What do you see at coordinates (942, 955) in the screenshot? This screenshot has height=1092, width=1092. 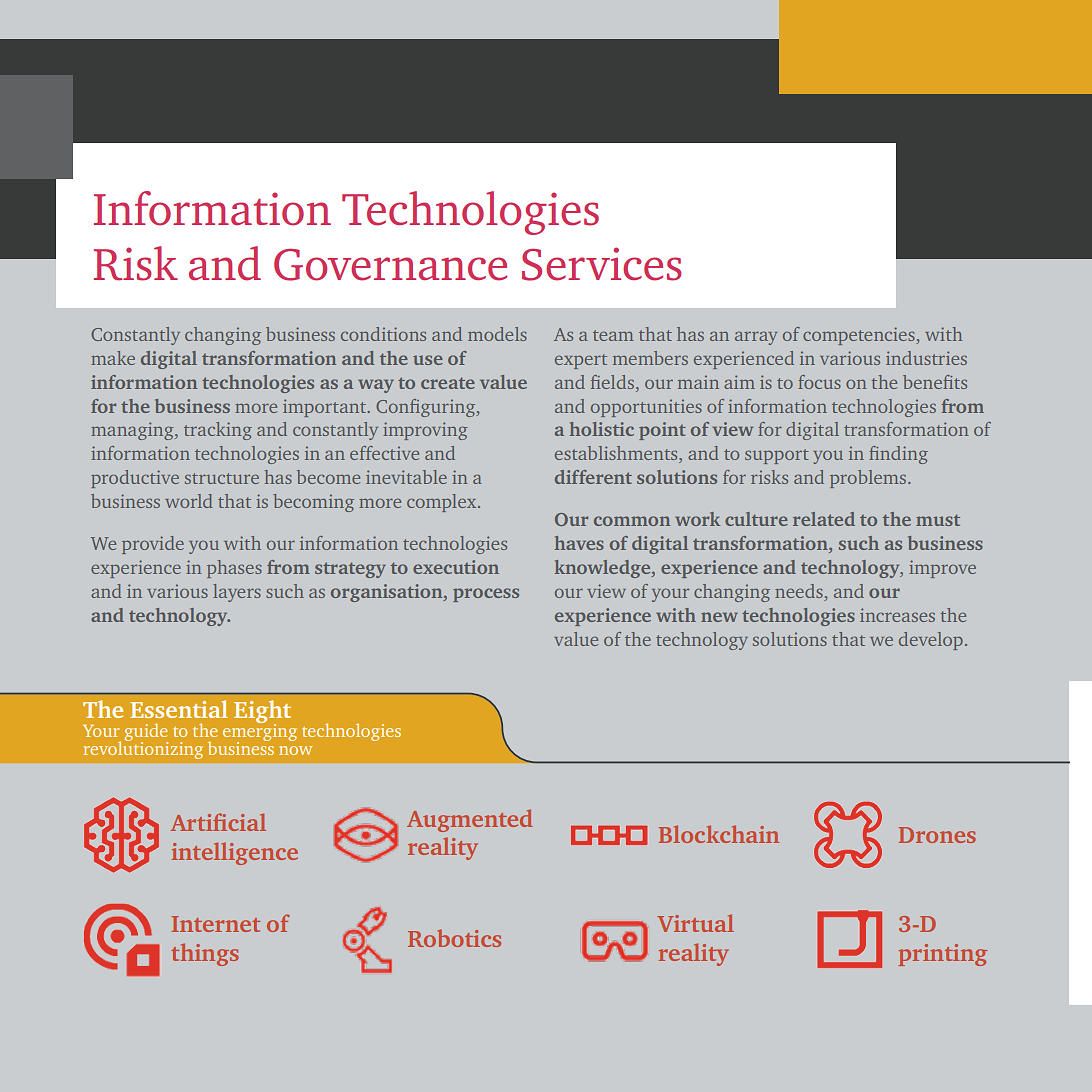 I see `printing` at bounding box center [942, 955].
